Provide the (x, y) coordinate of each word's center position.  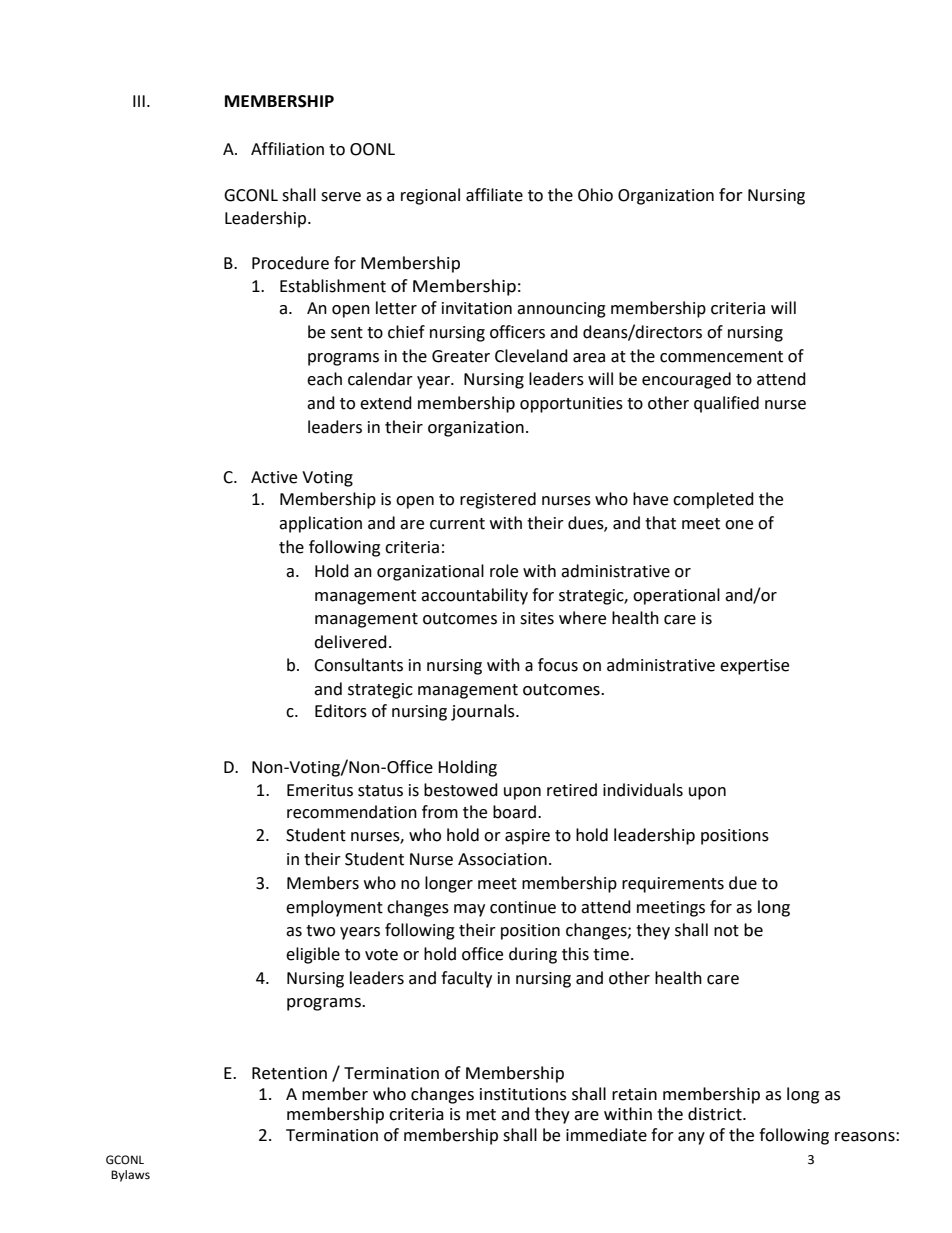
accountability (474, 596)
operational (676, 596)
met (481, 1115)
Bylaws (130, 1176)
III (139, 101)
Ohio (595, 195)
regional (430, 196)
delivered (350, 642)
